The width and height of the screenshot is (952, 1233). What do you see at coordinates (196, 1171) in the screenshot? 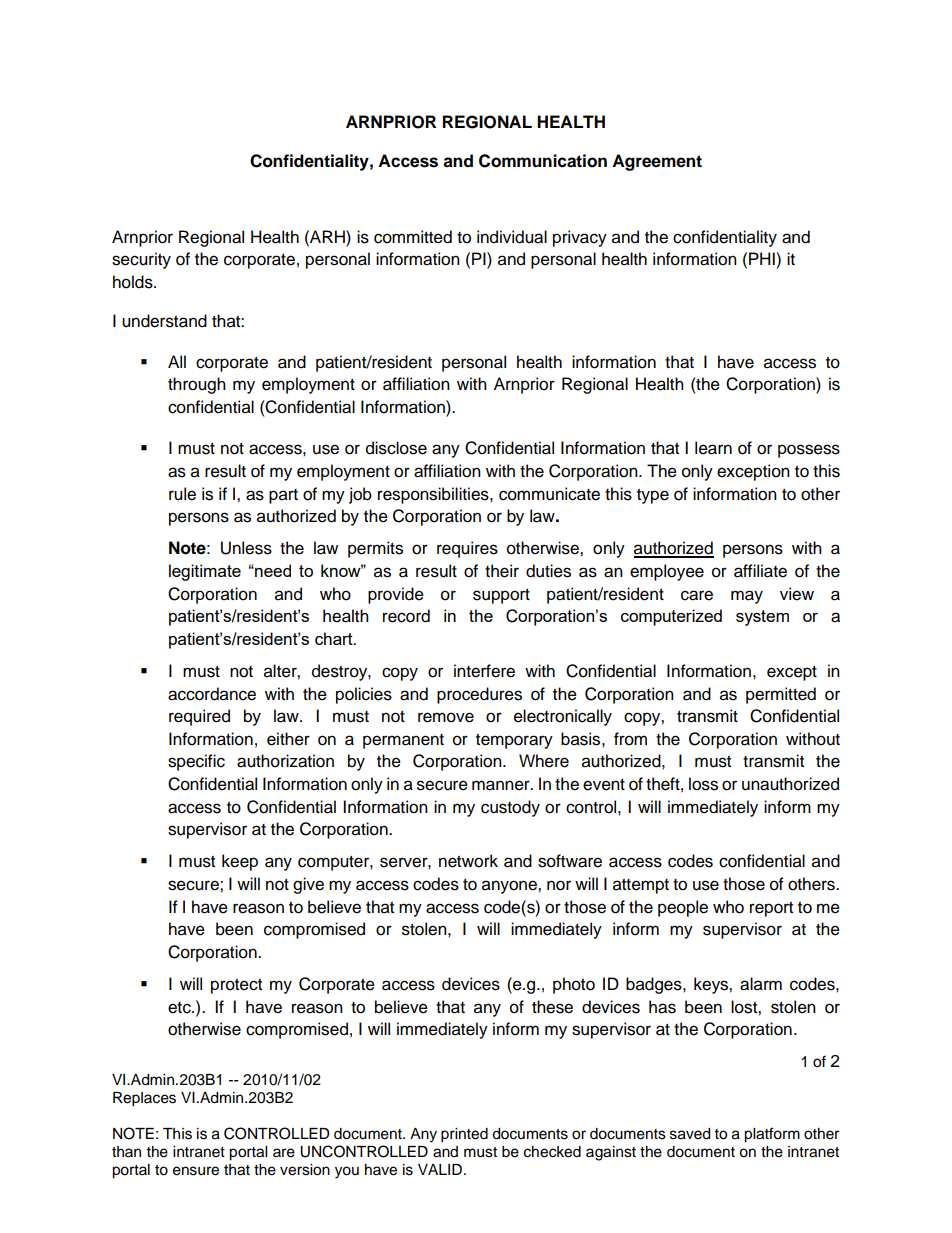
I see `ensure` at bounding box center [196, 1171].
